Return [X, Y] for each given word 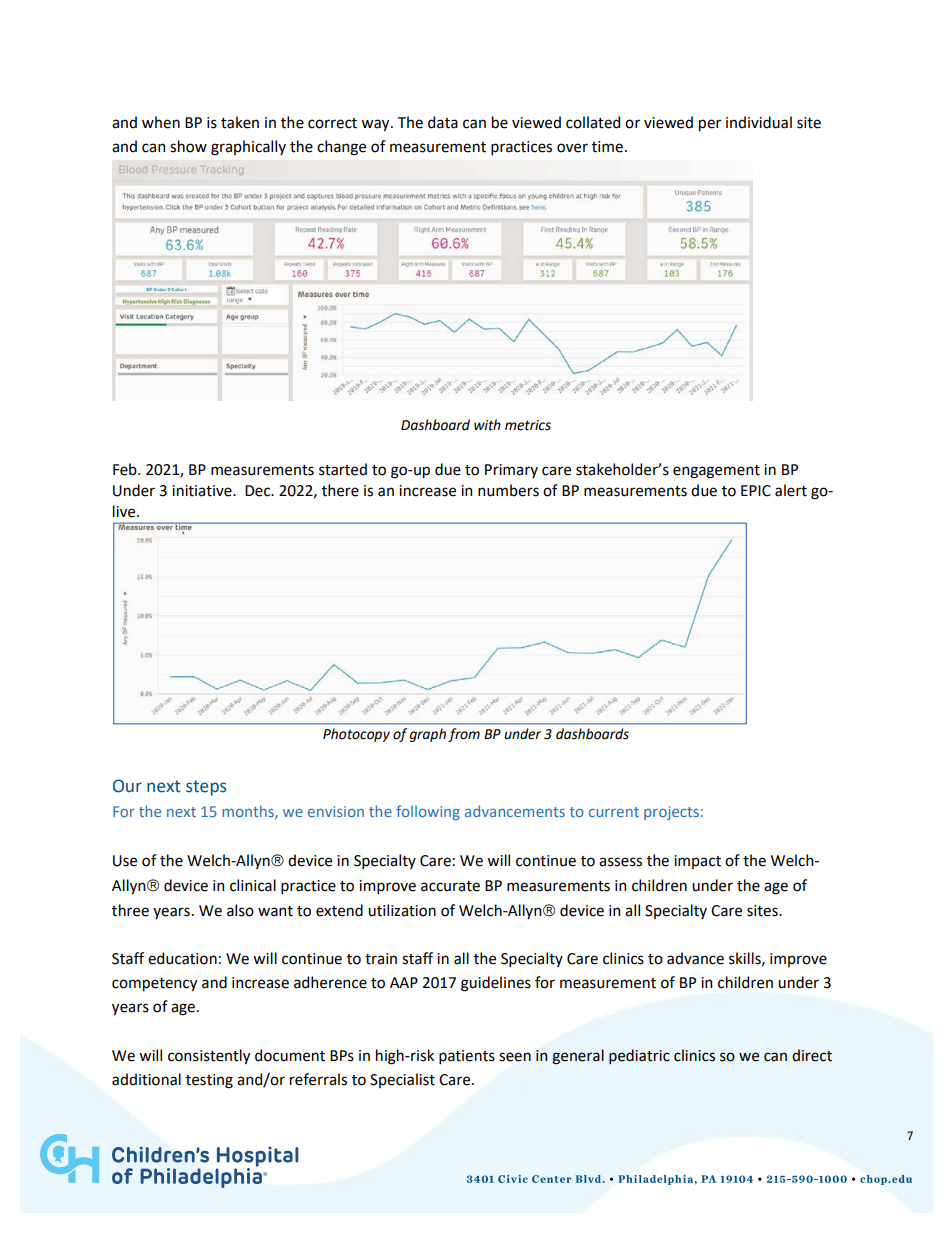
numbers [508, 490]
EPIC [756, 491]
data [443, 122]
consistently [209, 1056]
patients [467, 1057]
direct [812, 1055]
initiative [203, 491]
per [710, 125]
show [188, 146]
